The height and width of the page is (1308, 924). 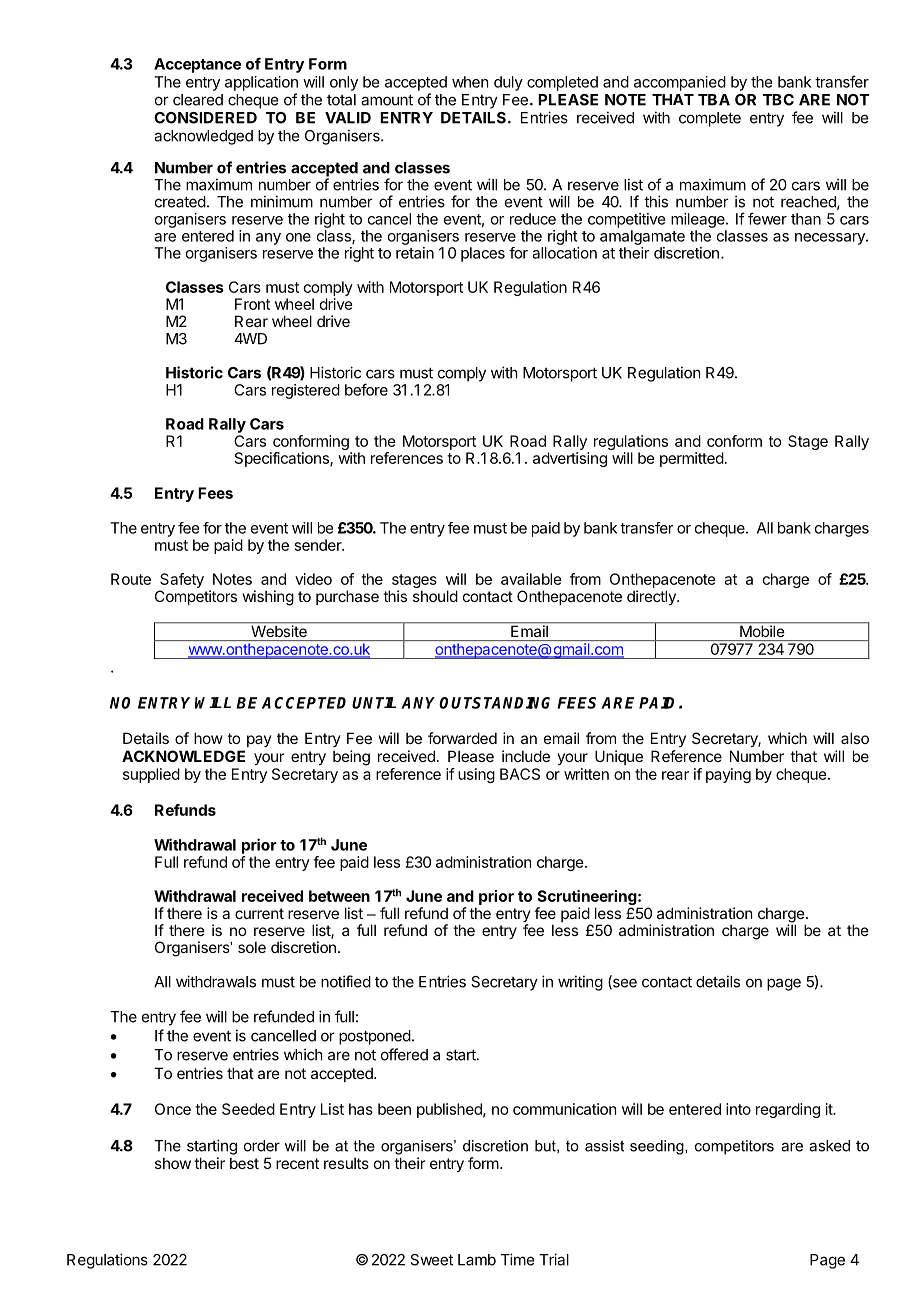 What do you see at coordinates (728, 775) in the page?
I see `paying` at bounding box center [728, 775].
